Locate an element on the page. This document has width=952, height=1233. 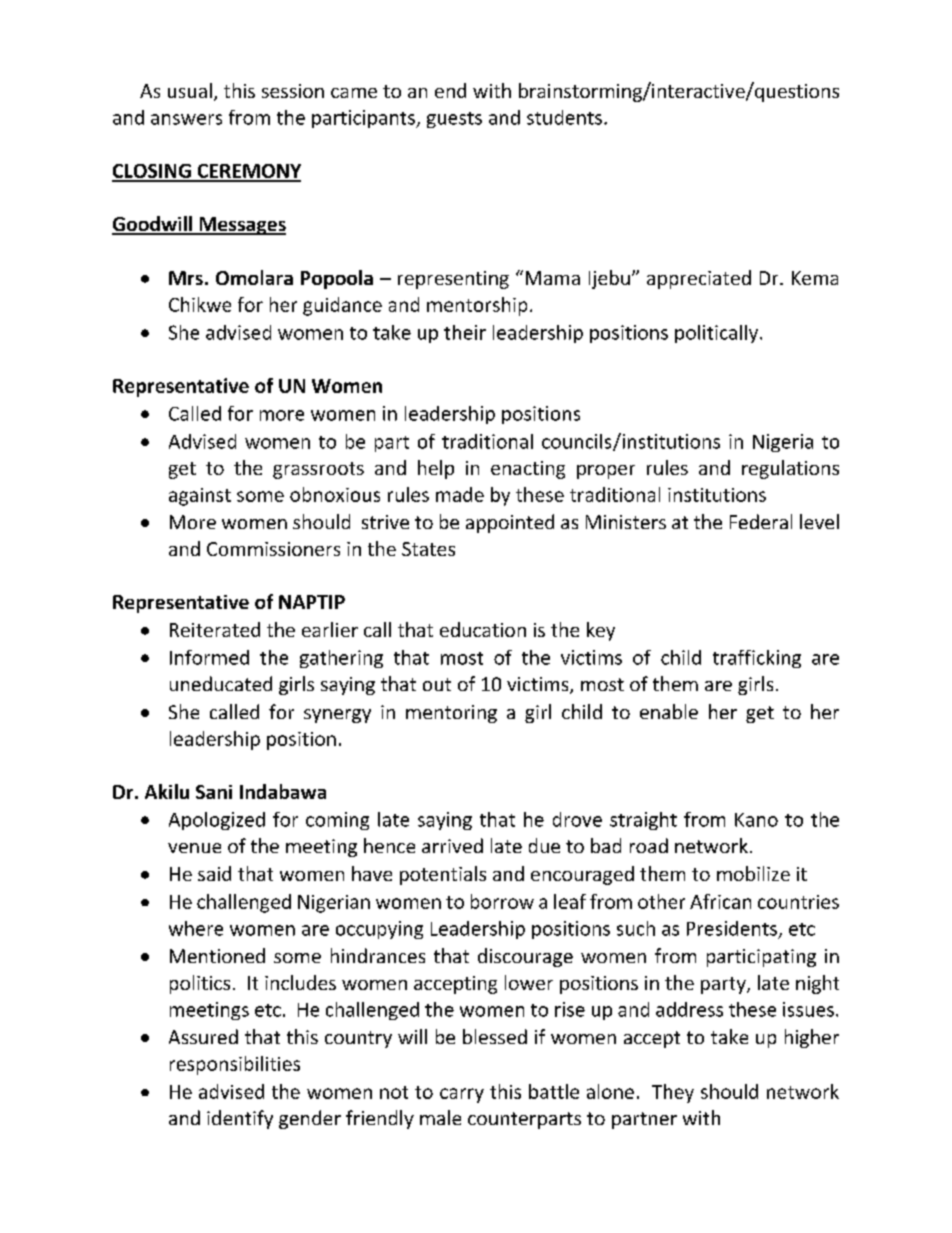
guidance is located at coordinates (342, 306).
